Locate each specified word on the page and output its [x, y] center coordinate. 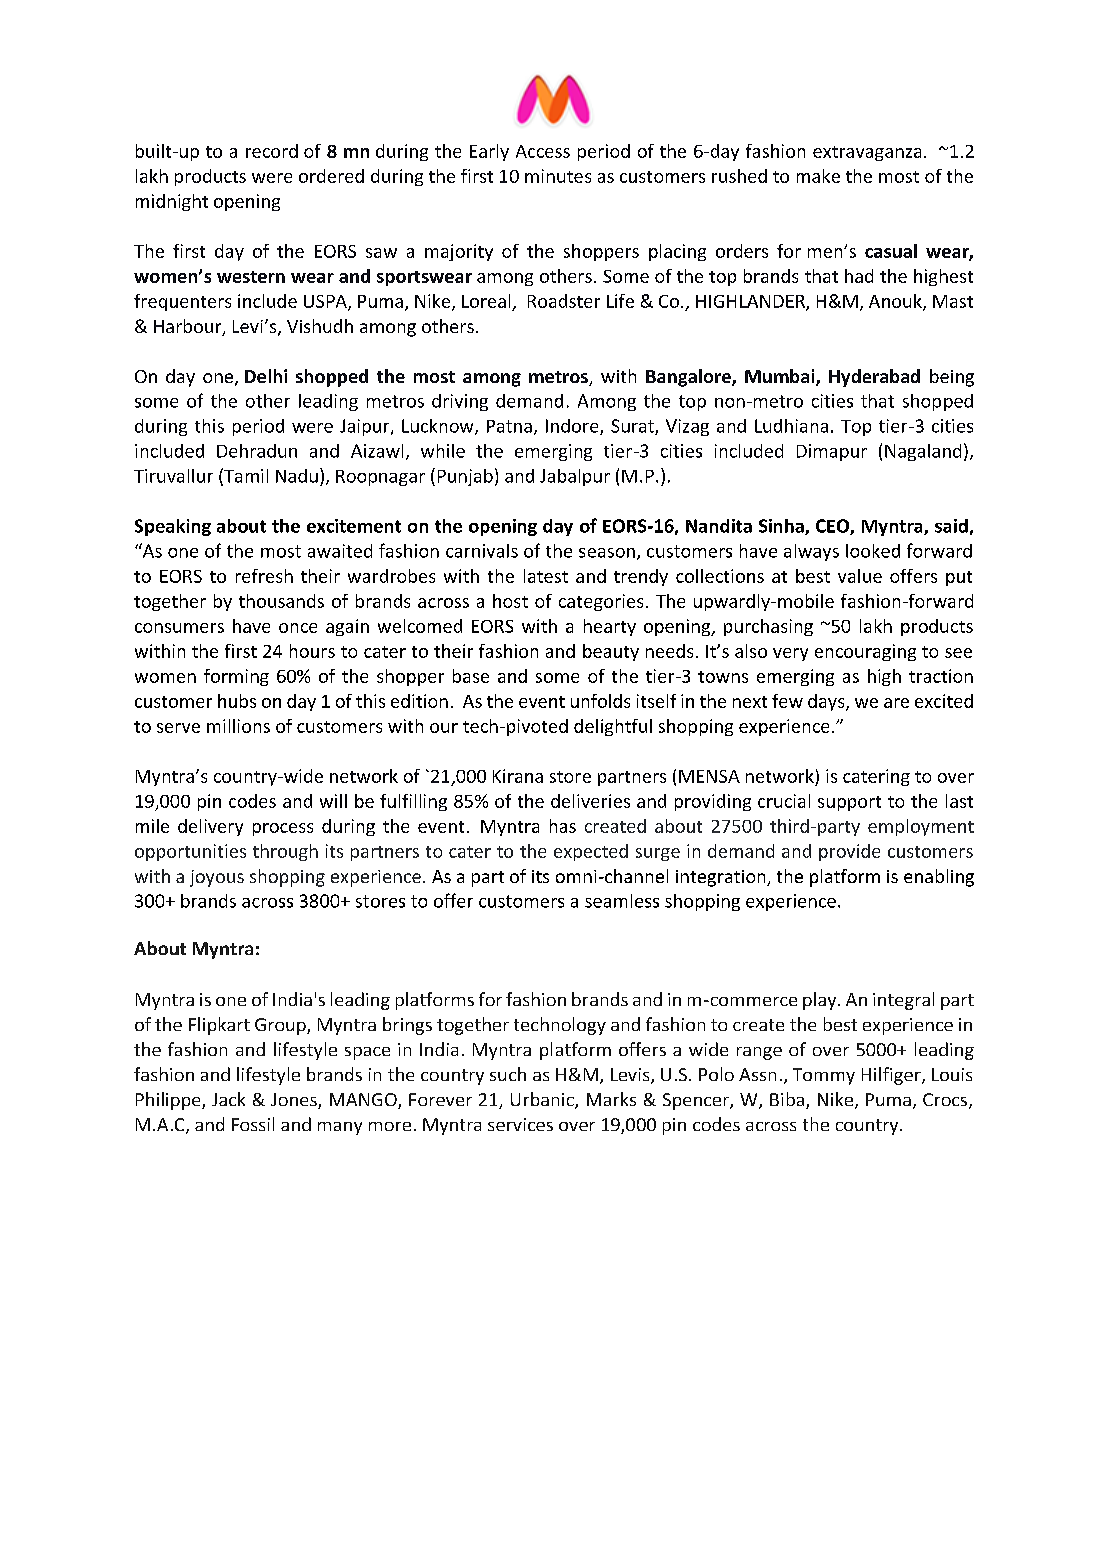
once [298, 628]
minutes [558, 176]
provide [849, 852]
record [272, 151]
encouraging [865, 652]
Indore [573, 427]
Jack [228, 1099]
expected [591, 852]
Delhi [266, 376]
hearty [610, 627]
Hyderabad [874, 378]
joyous [217, 878]
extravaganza [867, 153]
